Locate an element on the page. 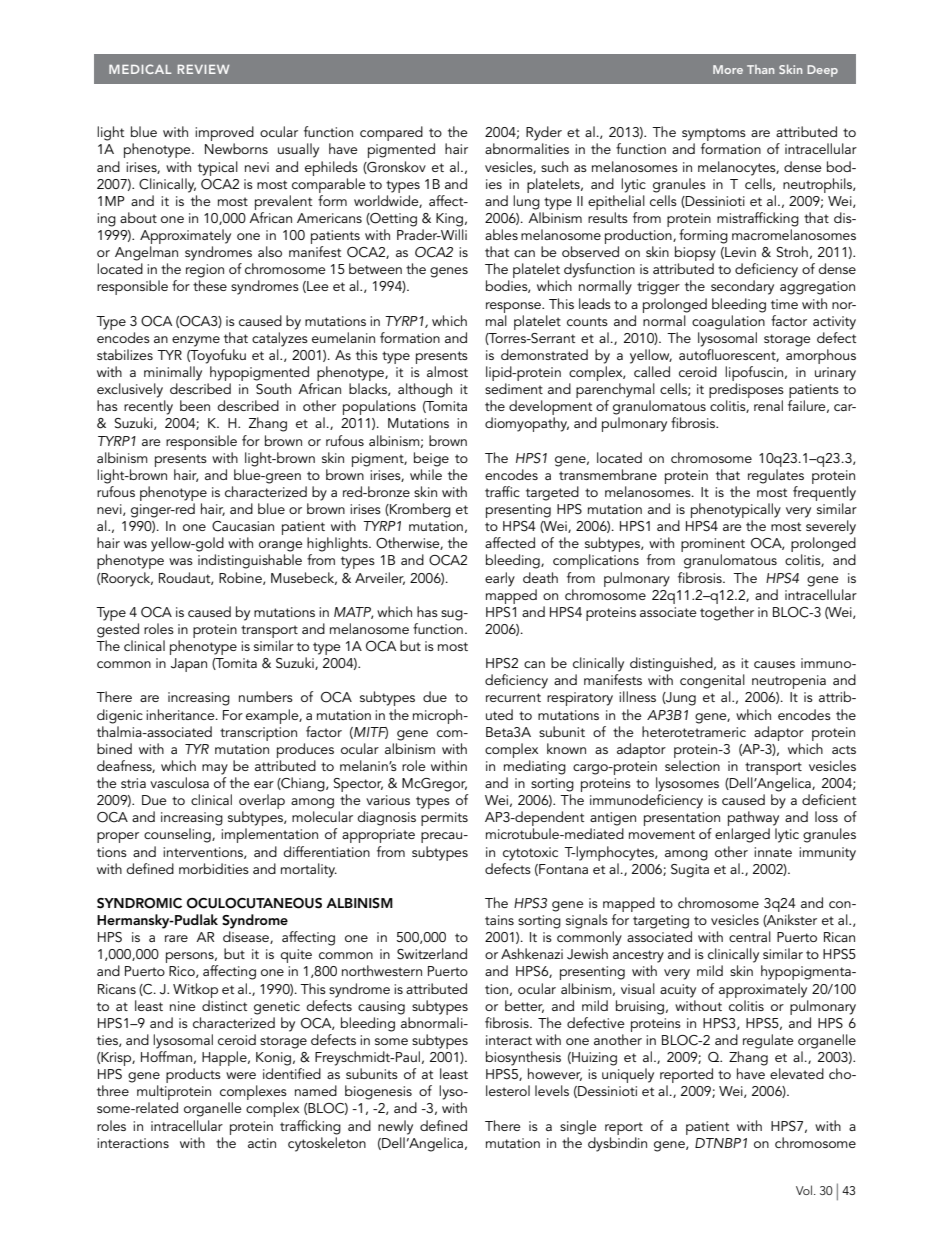 Image resolution: width=952 pixels, height=1233 pixels. counseling is located at coordinates (178, 835).
